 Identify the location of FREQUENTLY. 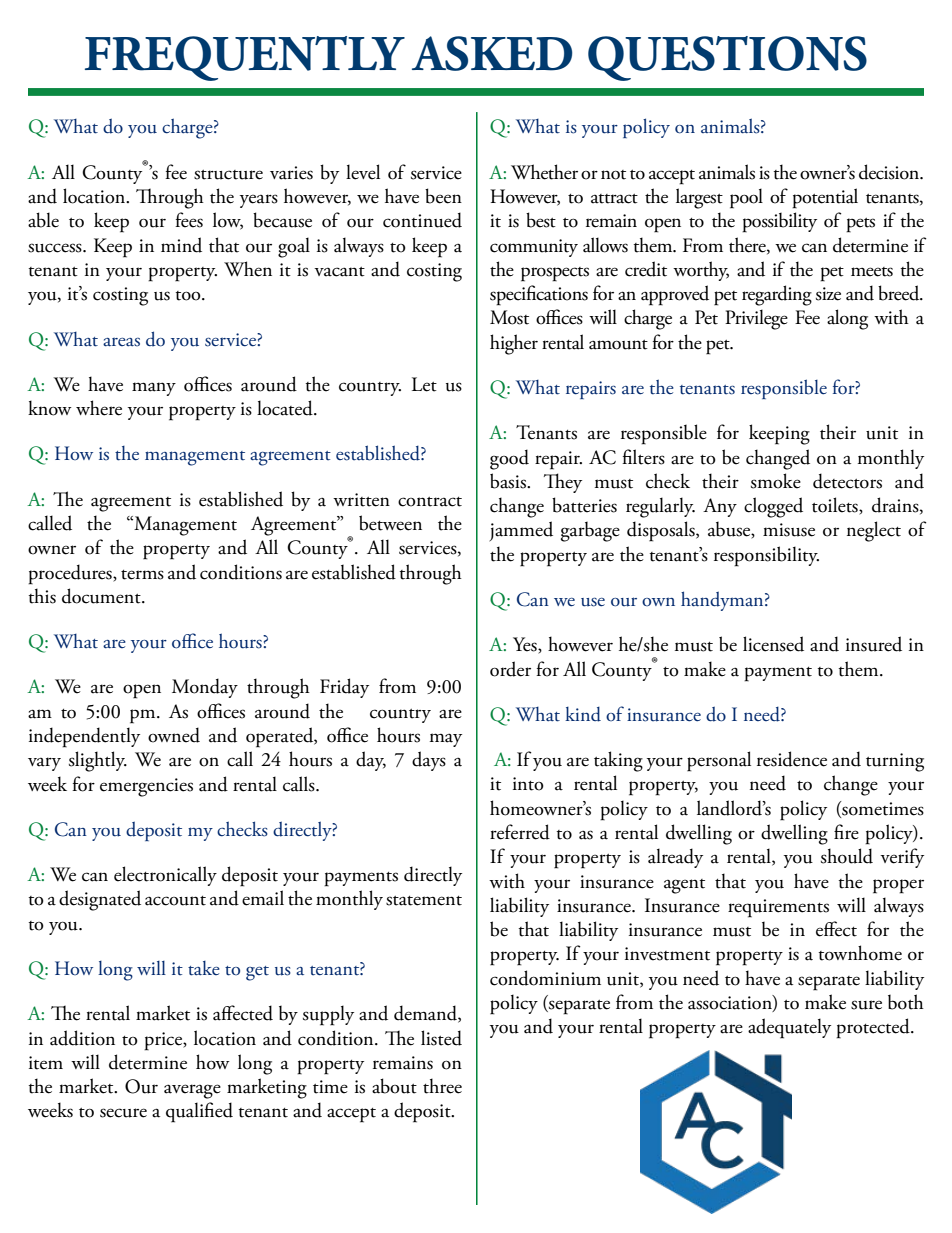
(245, 58).
